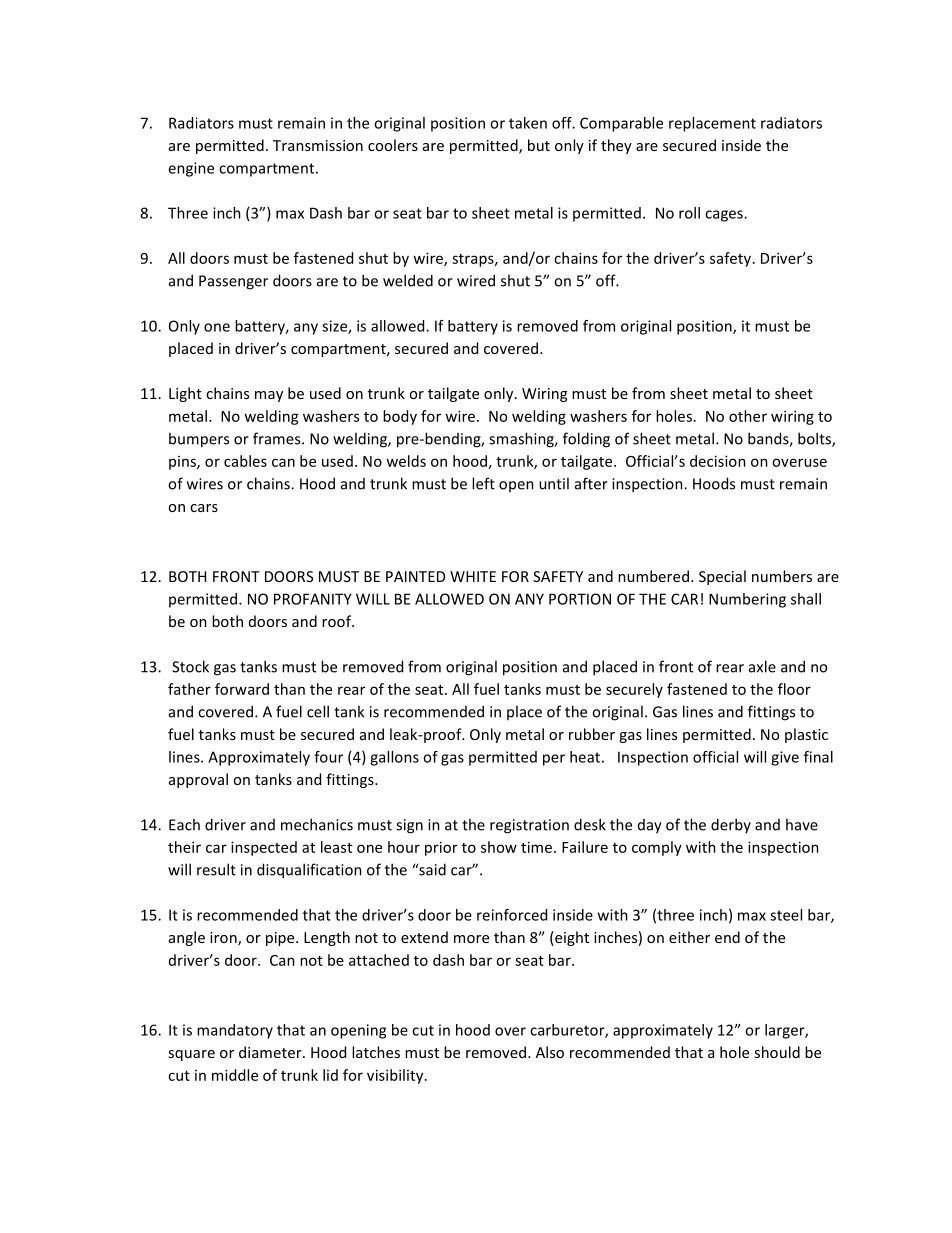 This document has width=952, height=1233. I want to click on may, so click(269, 396).
